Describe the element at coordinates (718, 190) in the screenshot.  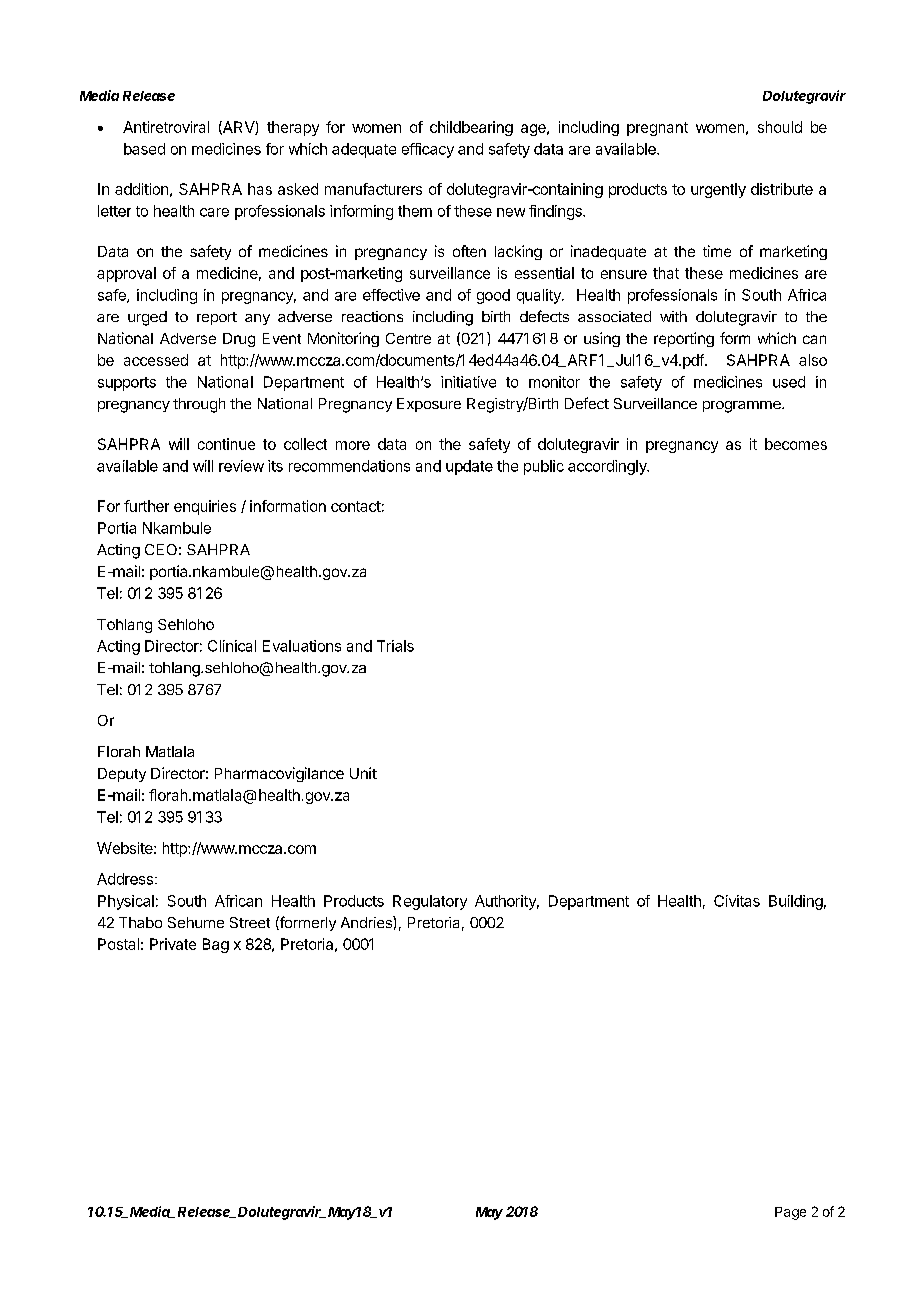
I see `urgently` at that location.
